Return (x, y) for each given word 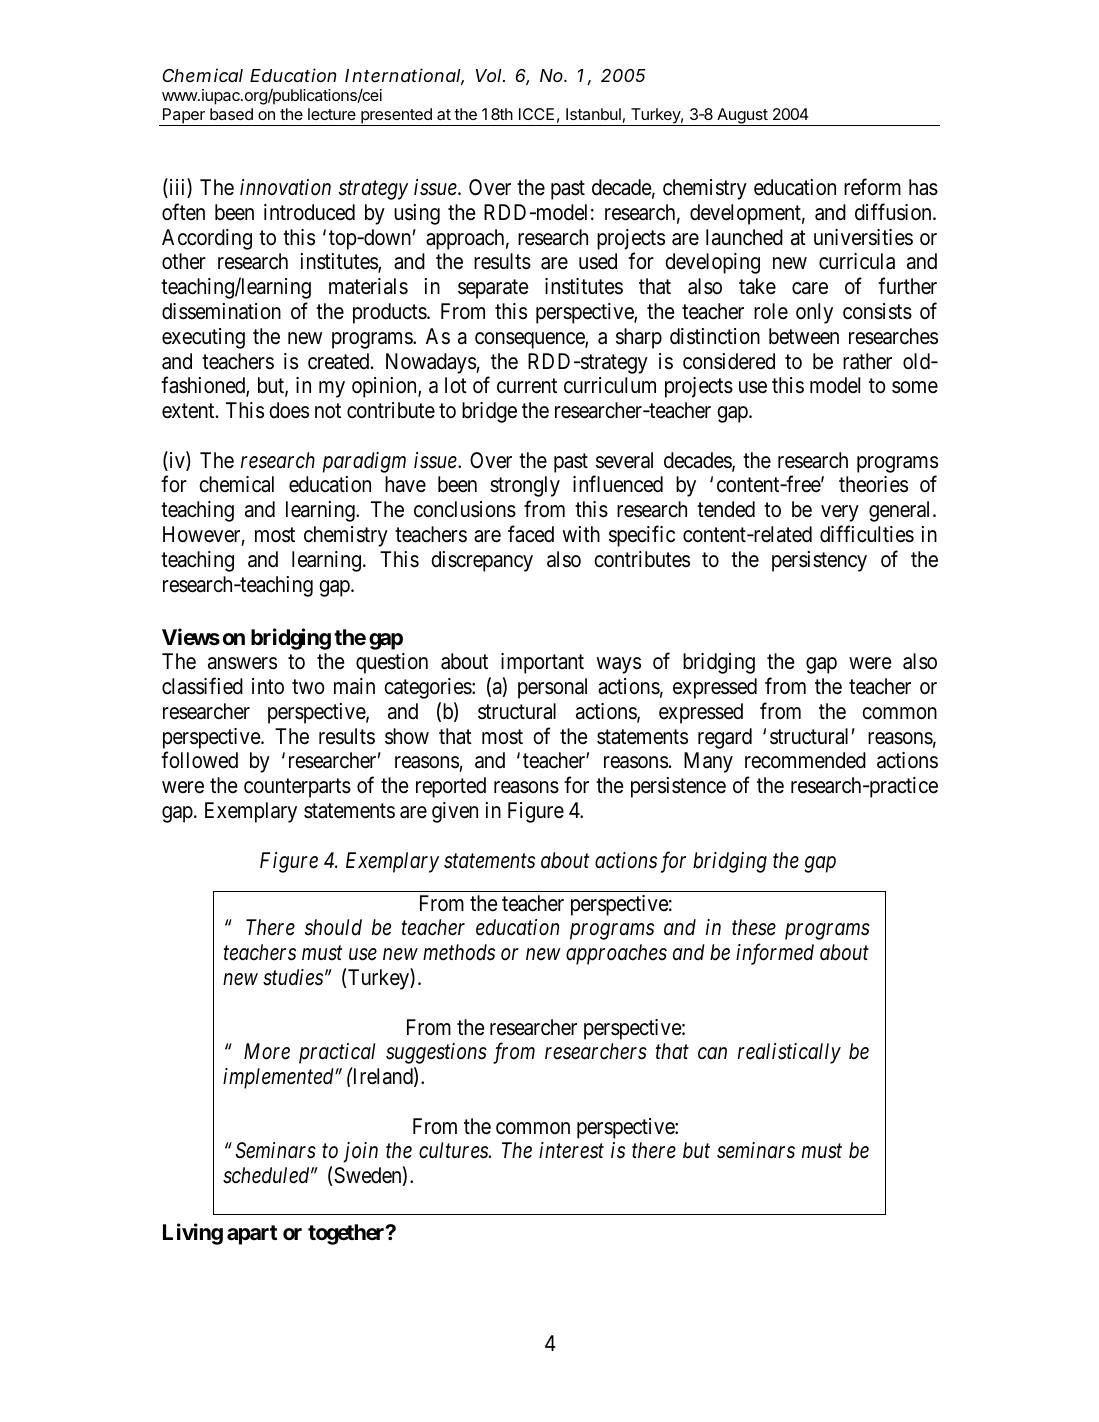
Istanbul (593, 114)
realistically (789, 1053)
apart (252, 1235)
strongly (525, 486)
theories (873, 484)
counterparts (297, 788)
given (455, 812)
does (289, 410)
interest (571, 1150)
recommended (805, 760)
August (742, 117)
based (231, 114)
